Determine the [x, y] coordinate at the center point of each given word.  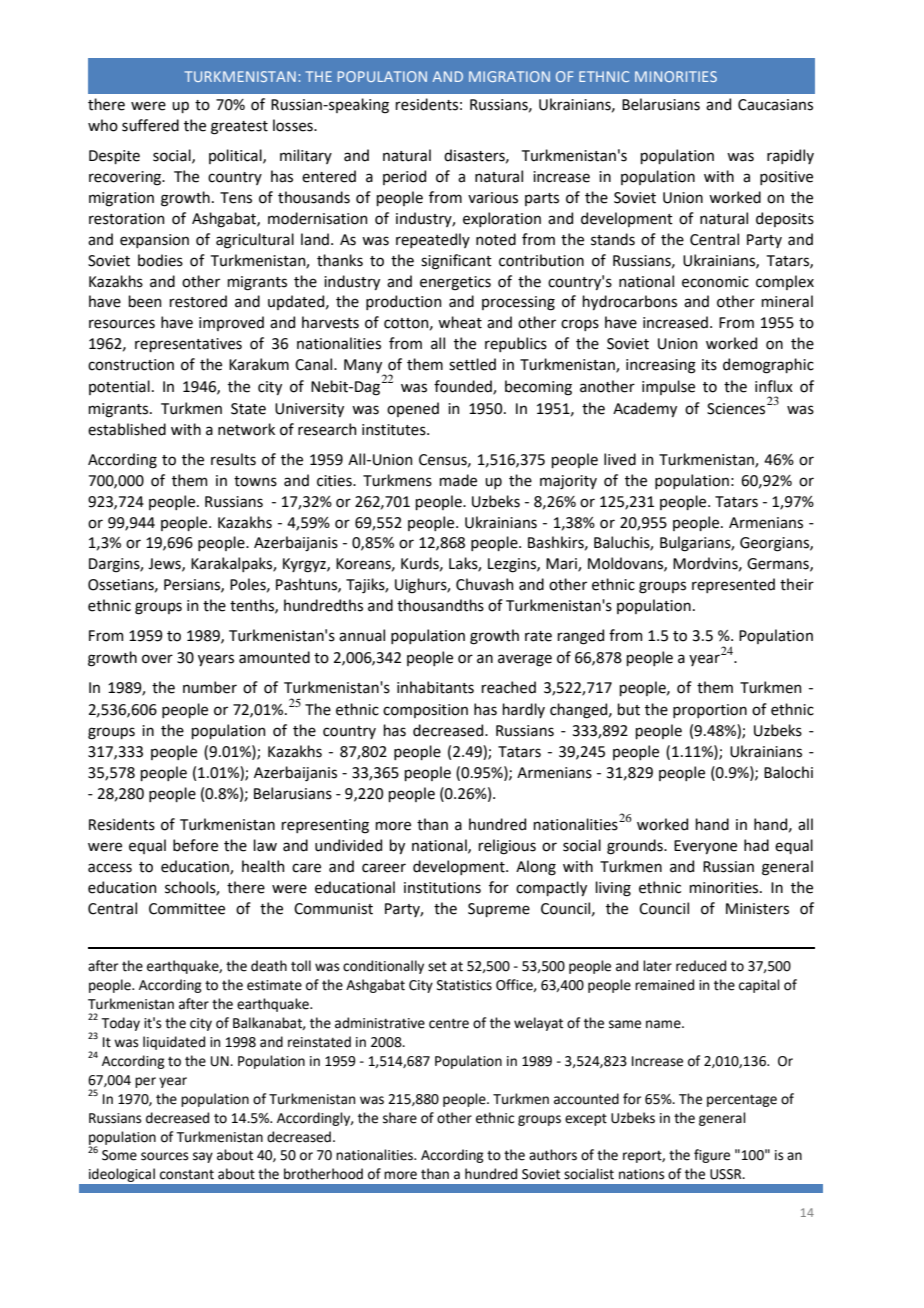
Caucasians [775, 105]
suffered [150, 125]
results [233, 459]
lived [620, 459]
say [203, 1157]
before [195, 845]
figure [712, 1156]
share [400, 1118]
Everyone [705, 847]
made [458, 480]
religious [507, 847]
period [404, 177]
